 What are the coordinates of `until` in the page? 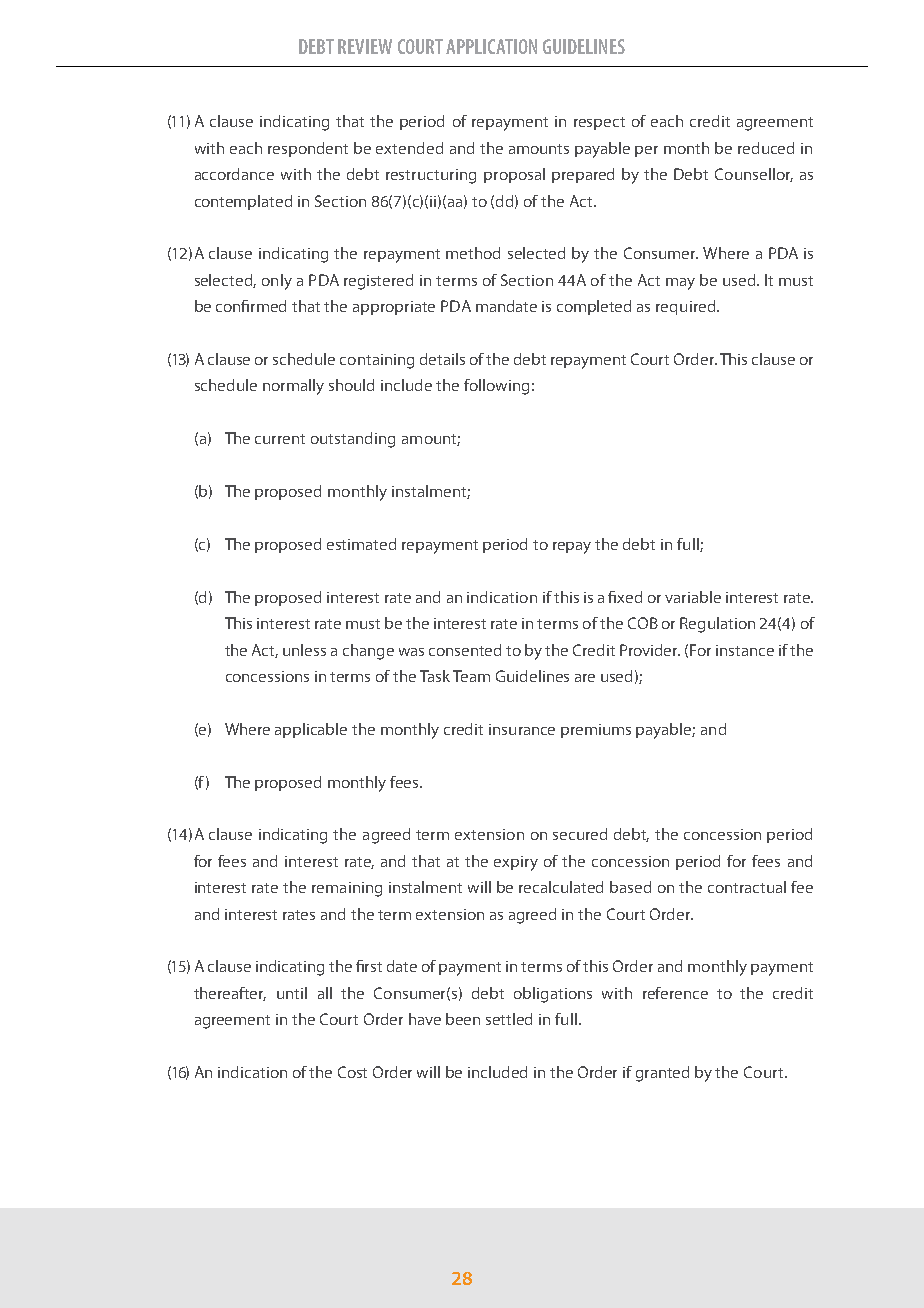 It's located at (292, 993).
